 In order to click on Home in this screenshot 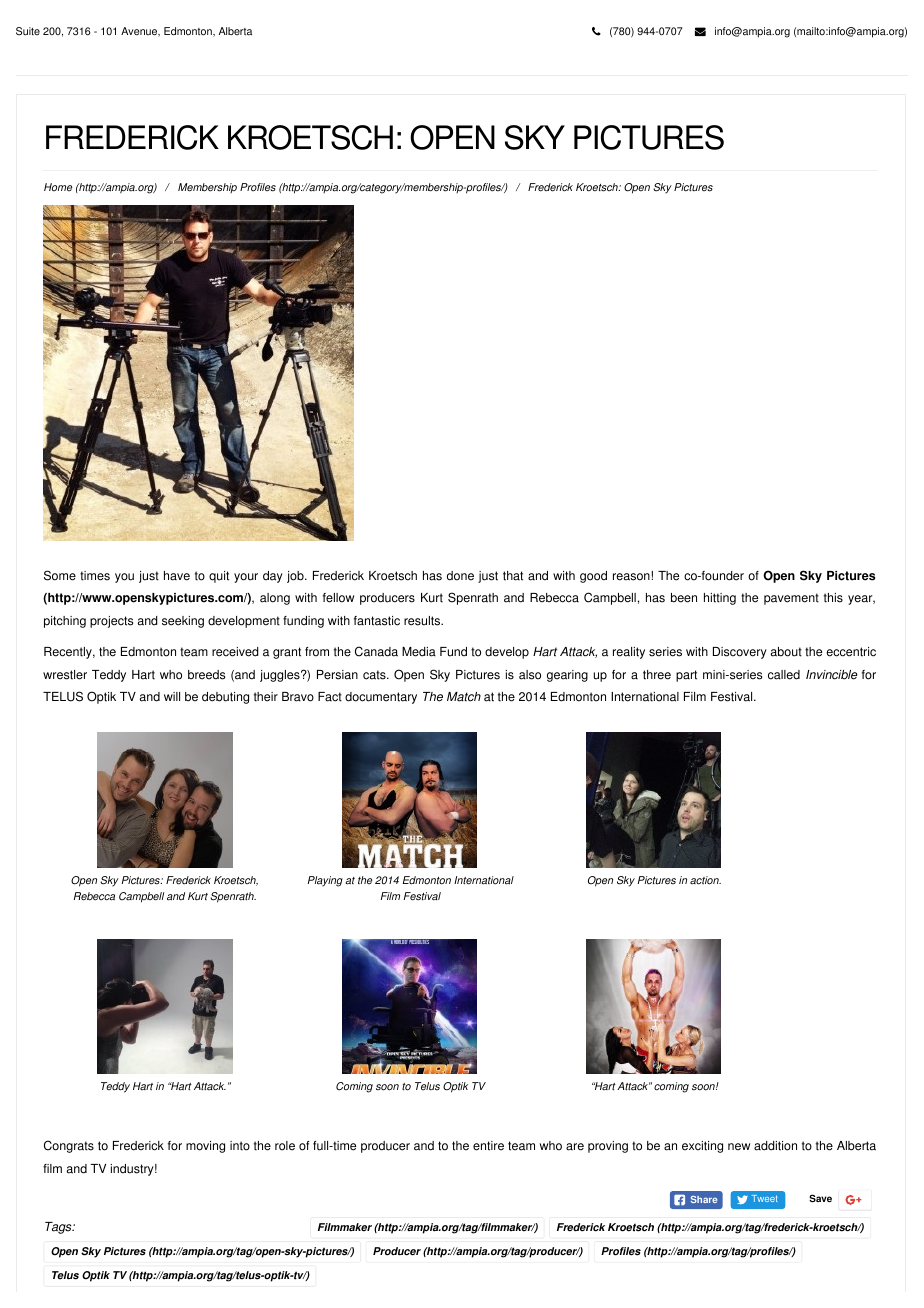, I will do `click(58, 187)`.
